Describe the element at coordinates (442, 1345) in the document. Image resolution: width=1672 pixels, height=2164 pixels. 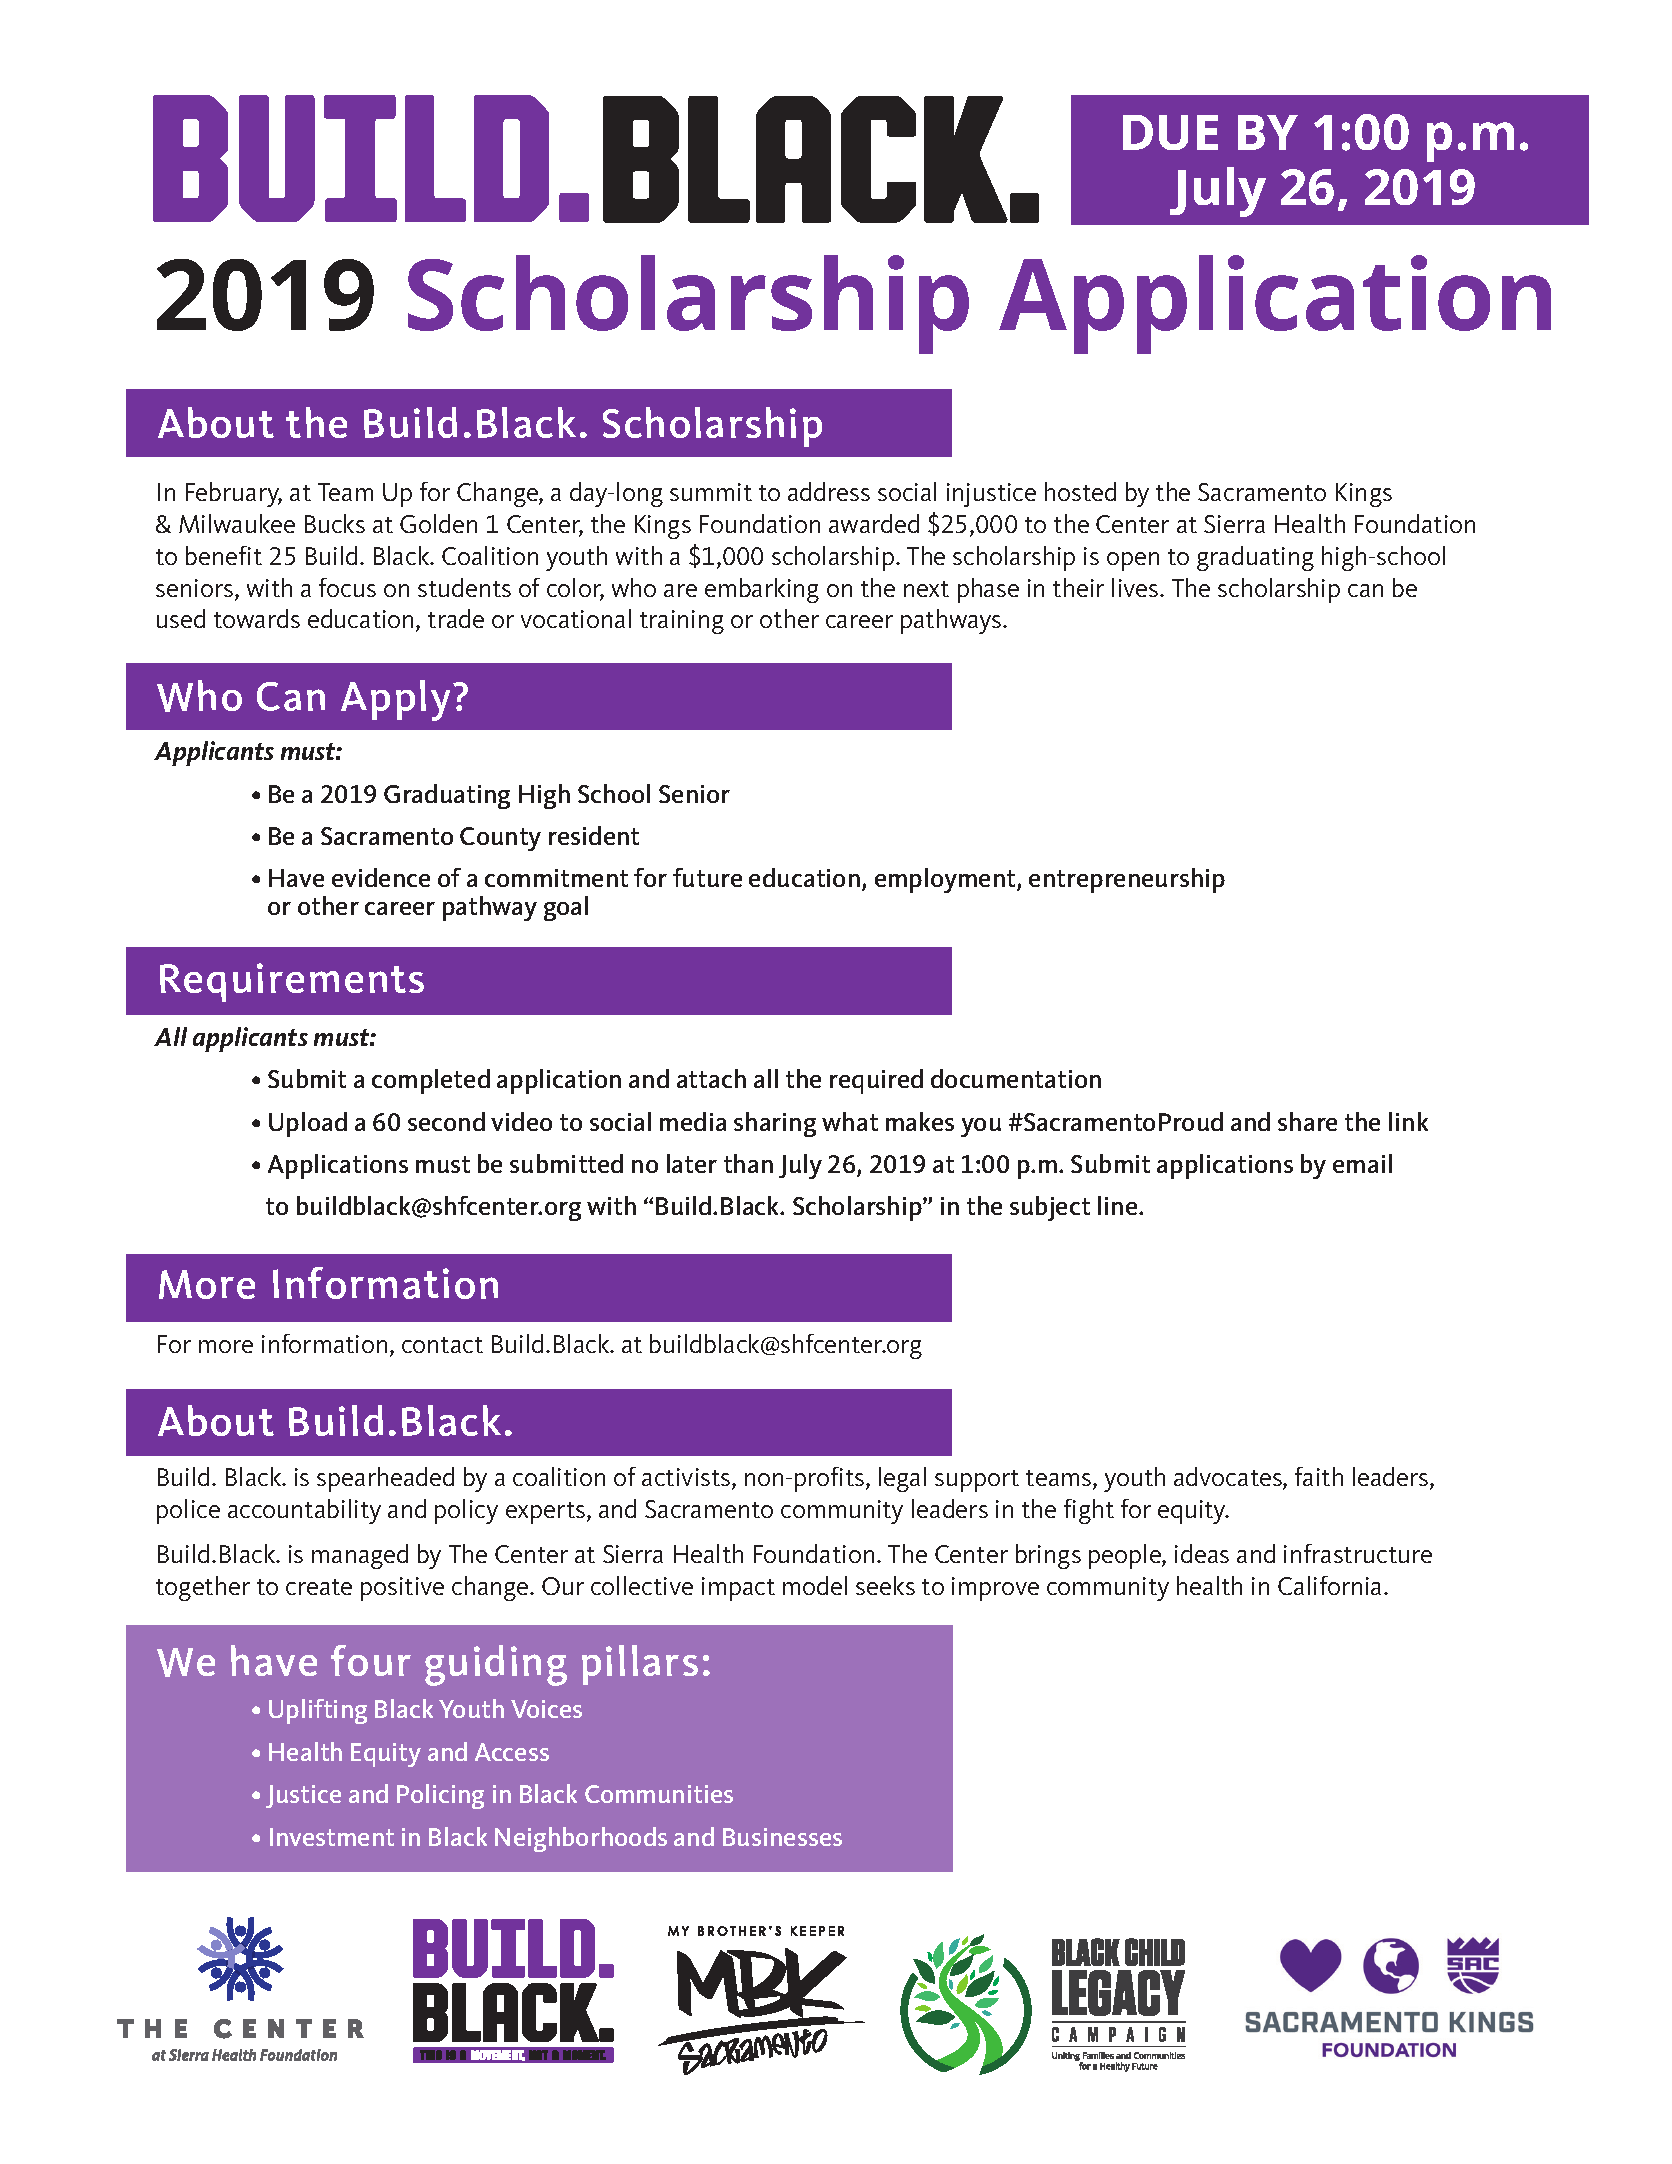
I see `contact` at that location.
